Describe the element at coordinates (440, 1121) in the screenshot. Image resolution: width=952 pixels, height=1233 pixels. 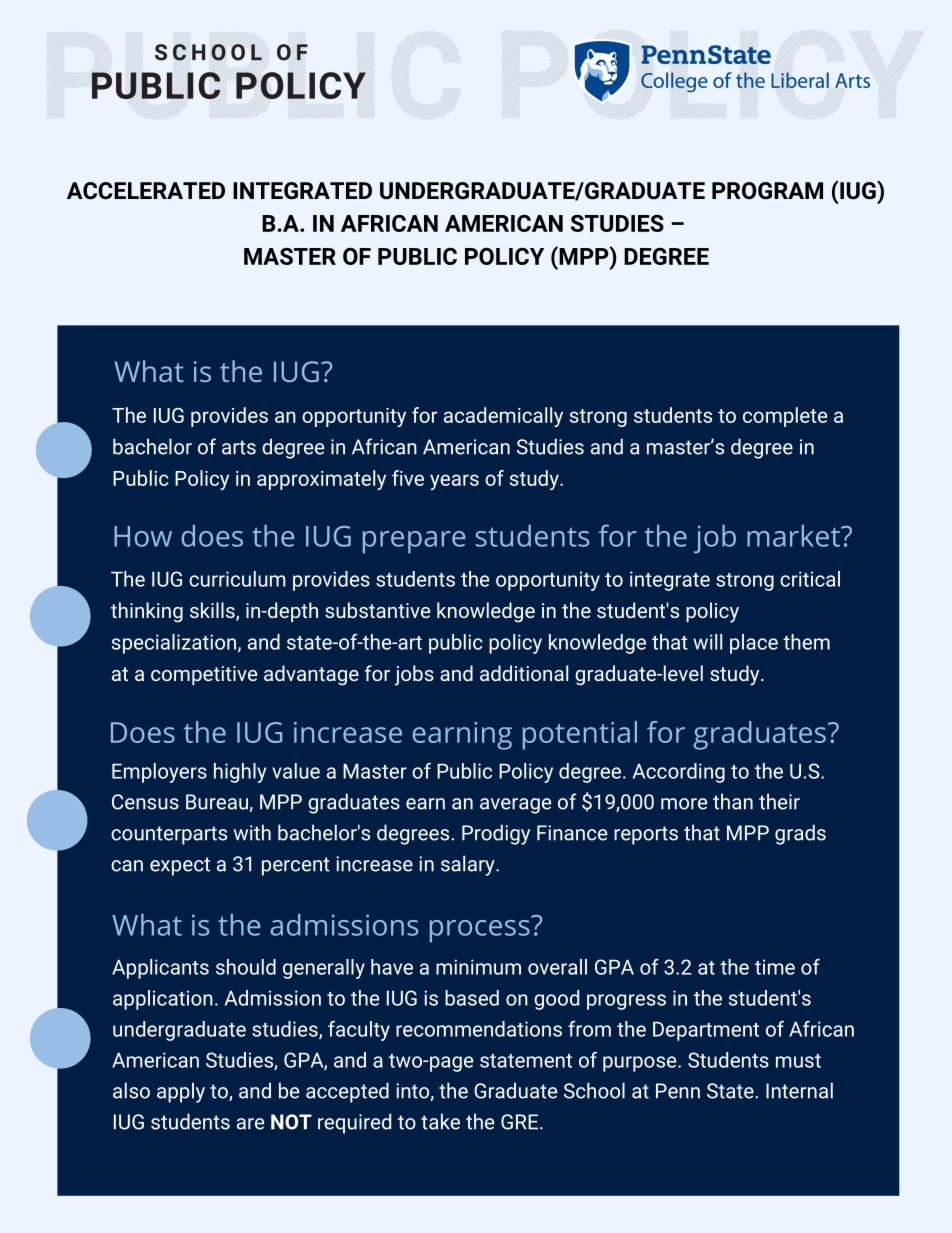
I see `take` at that location.
